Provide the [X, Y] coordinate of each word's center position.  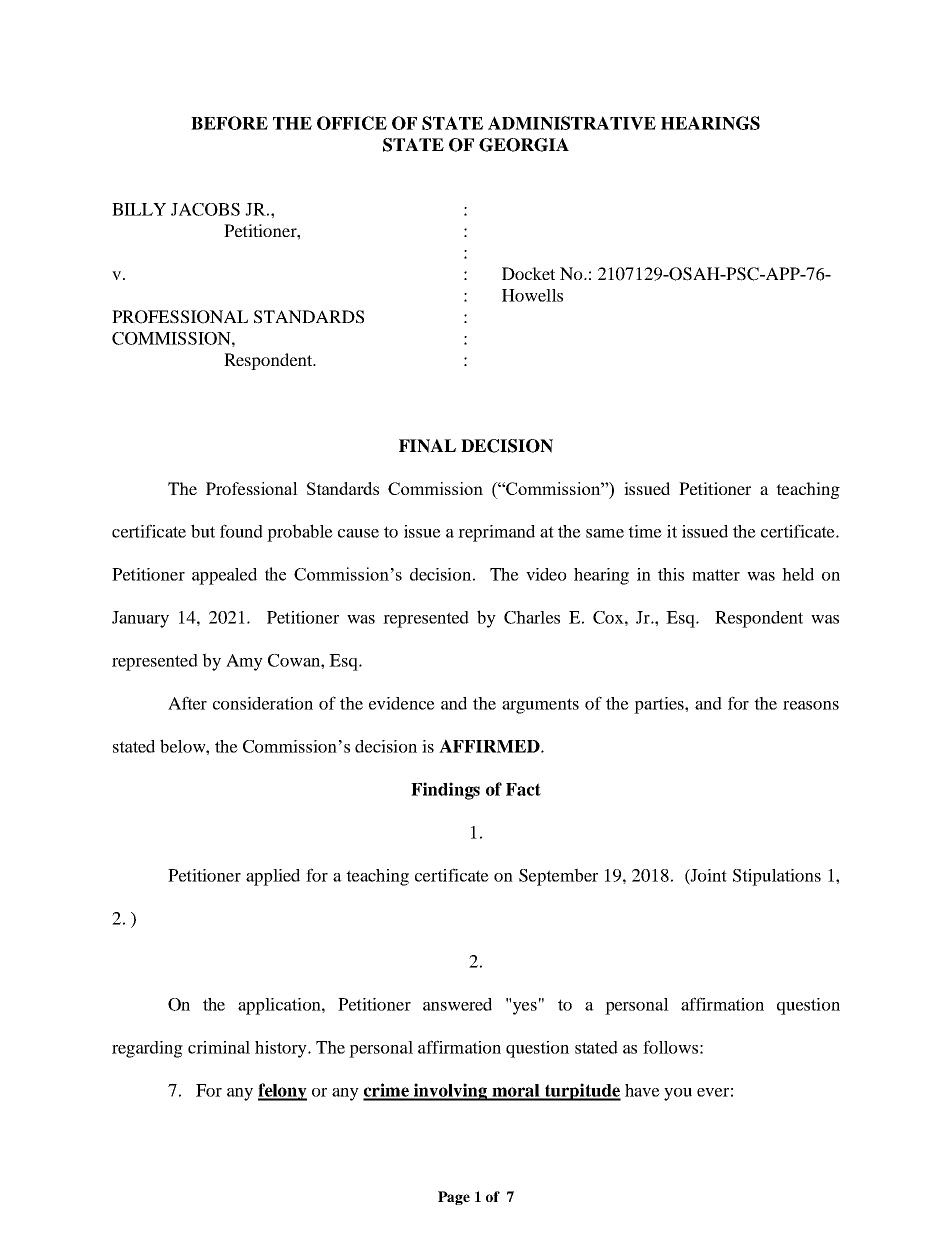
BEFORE [229, 123]
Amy [244, 662]
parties [660, 705]
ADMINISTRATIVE [572, 123]
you [678, 1094]
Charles [532, 617]
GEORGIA [524, 145]
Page [454, 1198]
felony [282, 1092]
